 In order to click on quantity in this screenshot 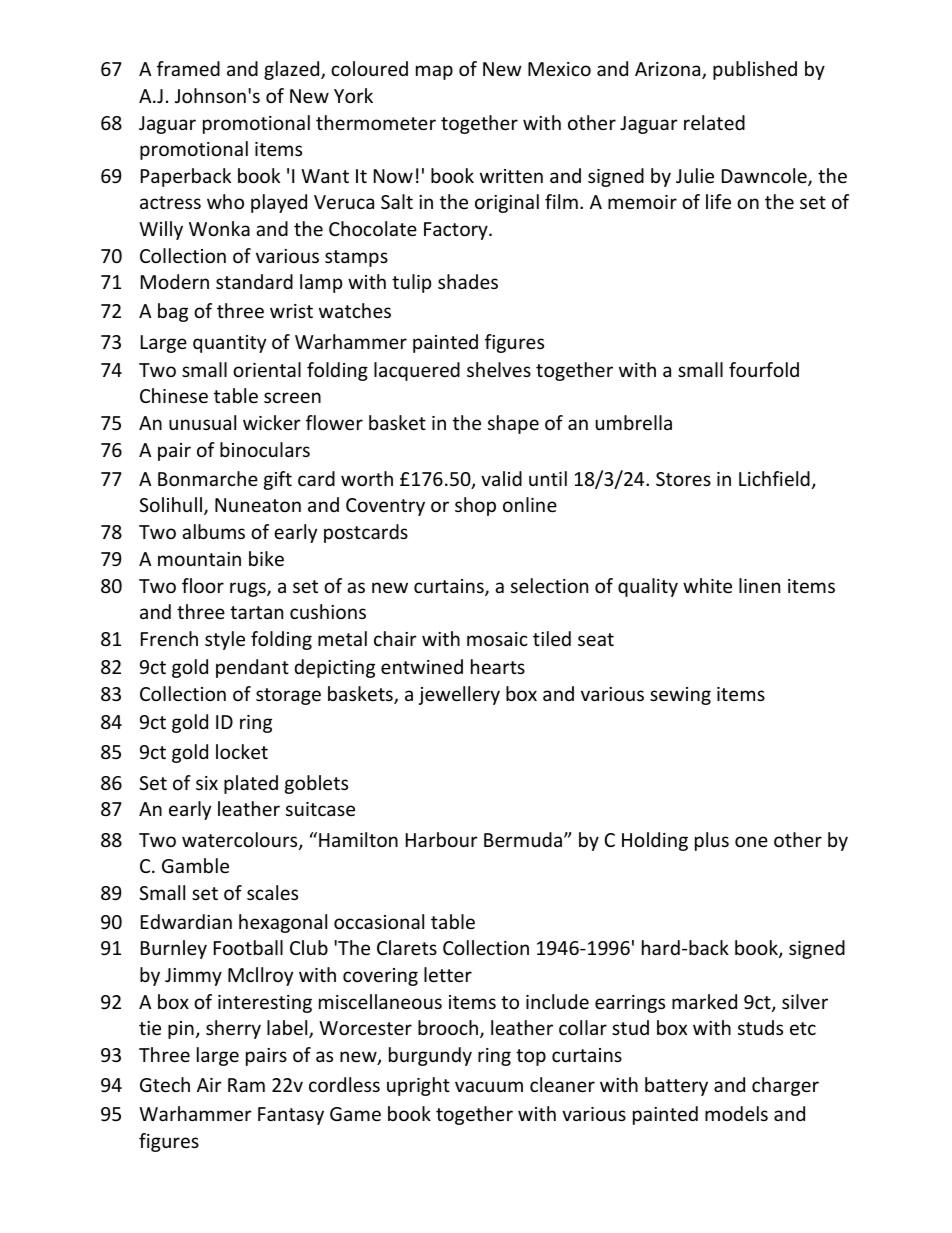, I will do `click(229, 344)`.
